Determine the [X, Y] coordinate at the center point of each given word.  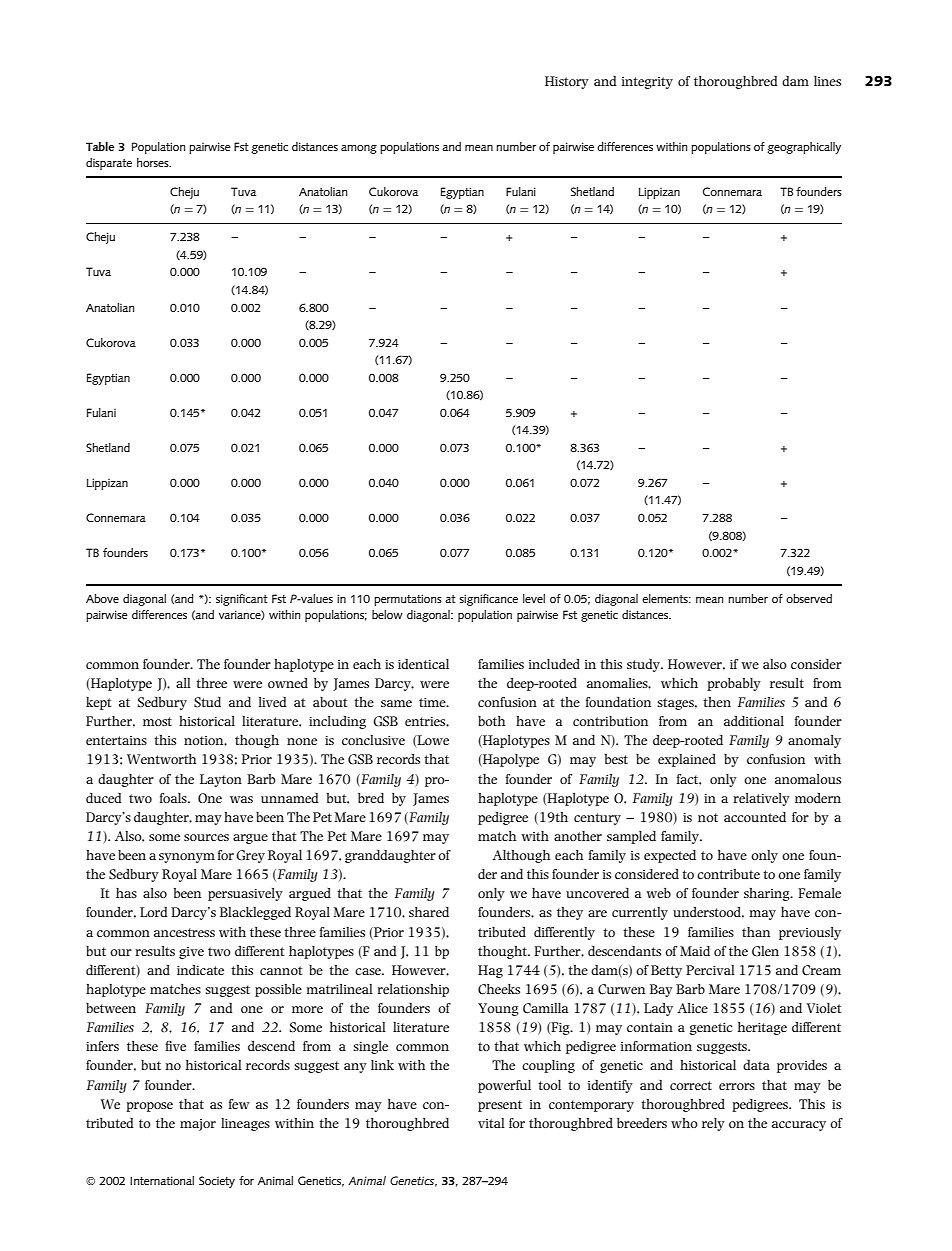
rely [713, 1124]
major [198, 1125]
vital [491, 1123]
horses [154, 162]
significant [242, 600]
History [567, 82]
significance [488, 600]
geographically [804, 148]
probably [734, 684]
